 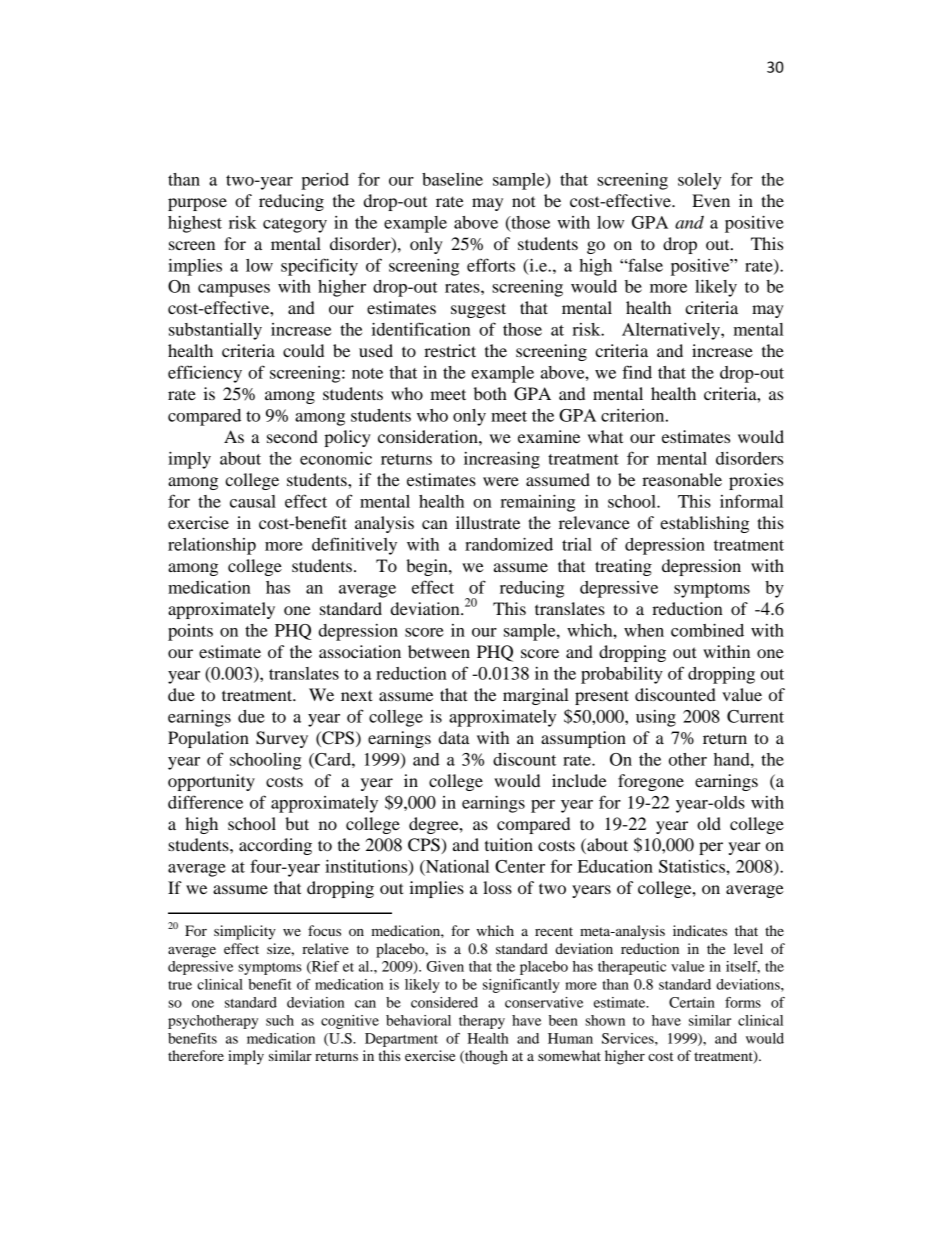 I want to click on between, so click(x=439, y=651).
